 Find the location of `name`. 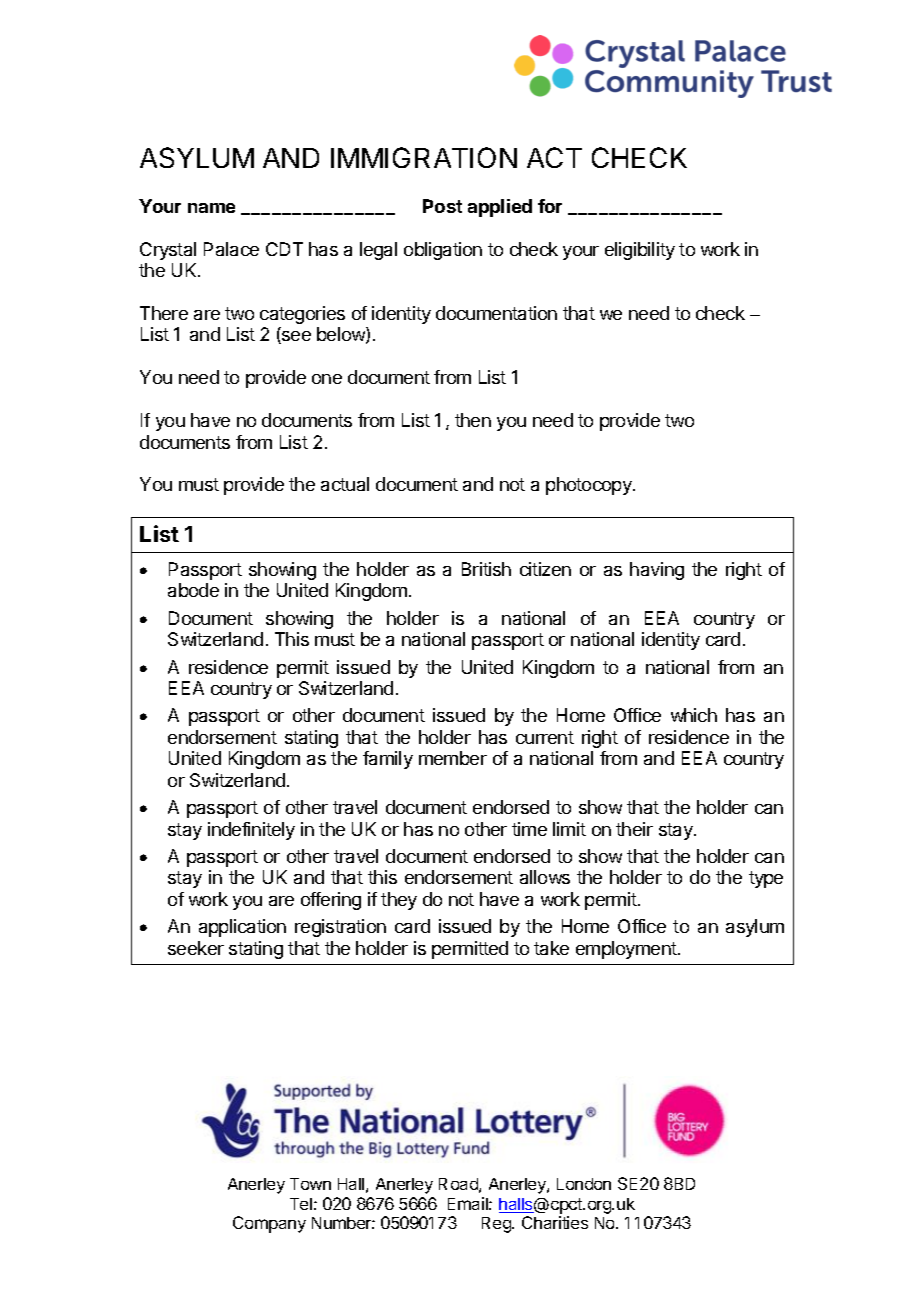

name is located at coordinates (211, 208).
